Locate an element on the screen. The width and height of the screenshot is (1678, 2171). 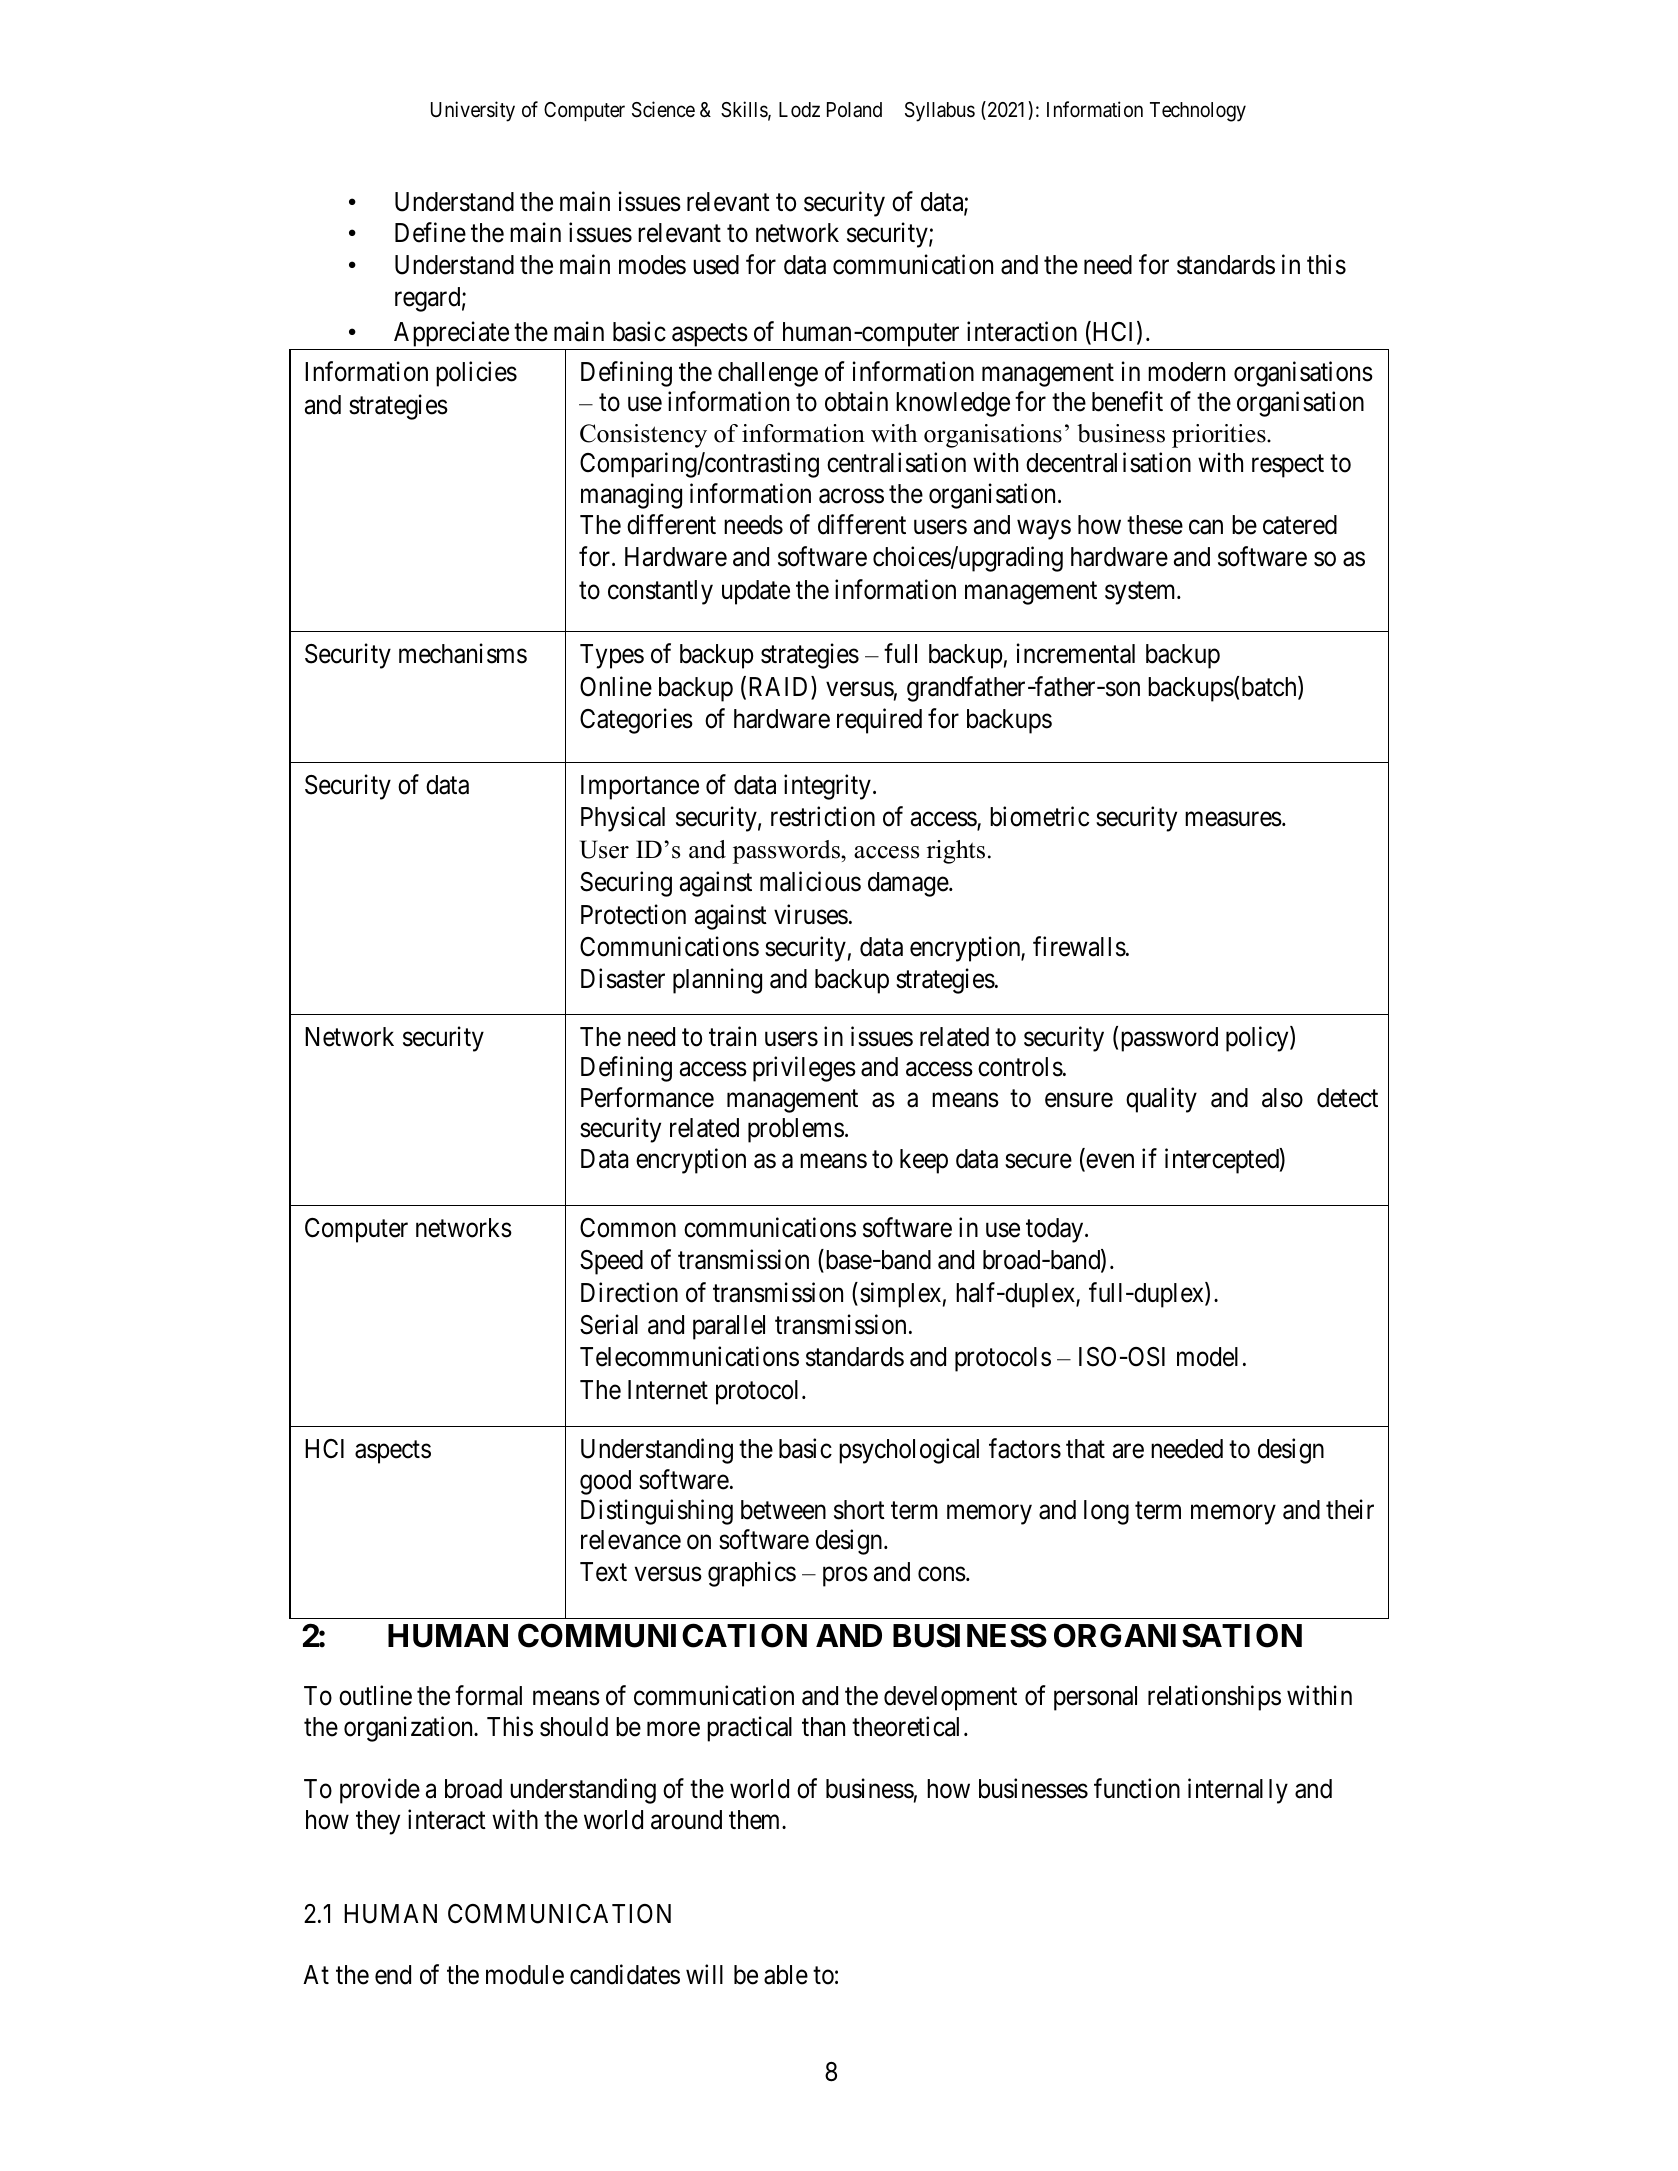
University is located at coordinates (473, 111).
